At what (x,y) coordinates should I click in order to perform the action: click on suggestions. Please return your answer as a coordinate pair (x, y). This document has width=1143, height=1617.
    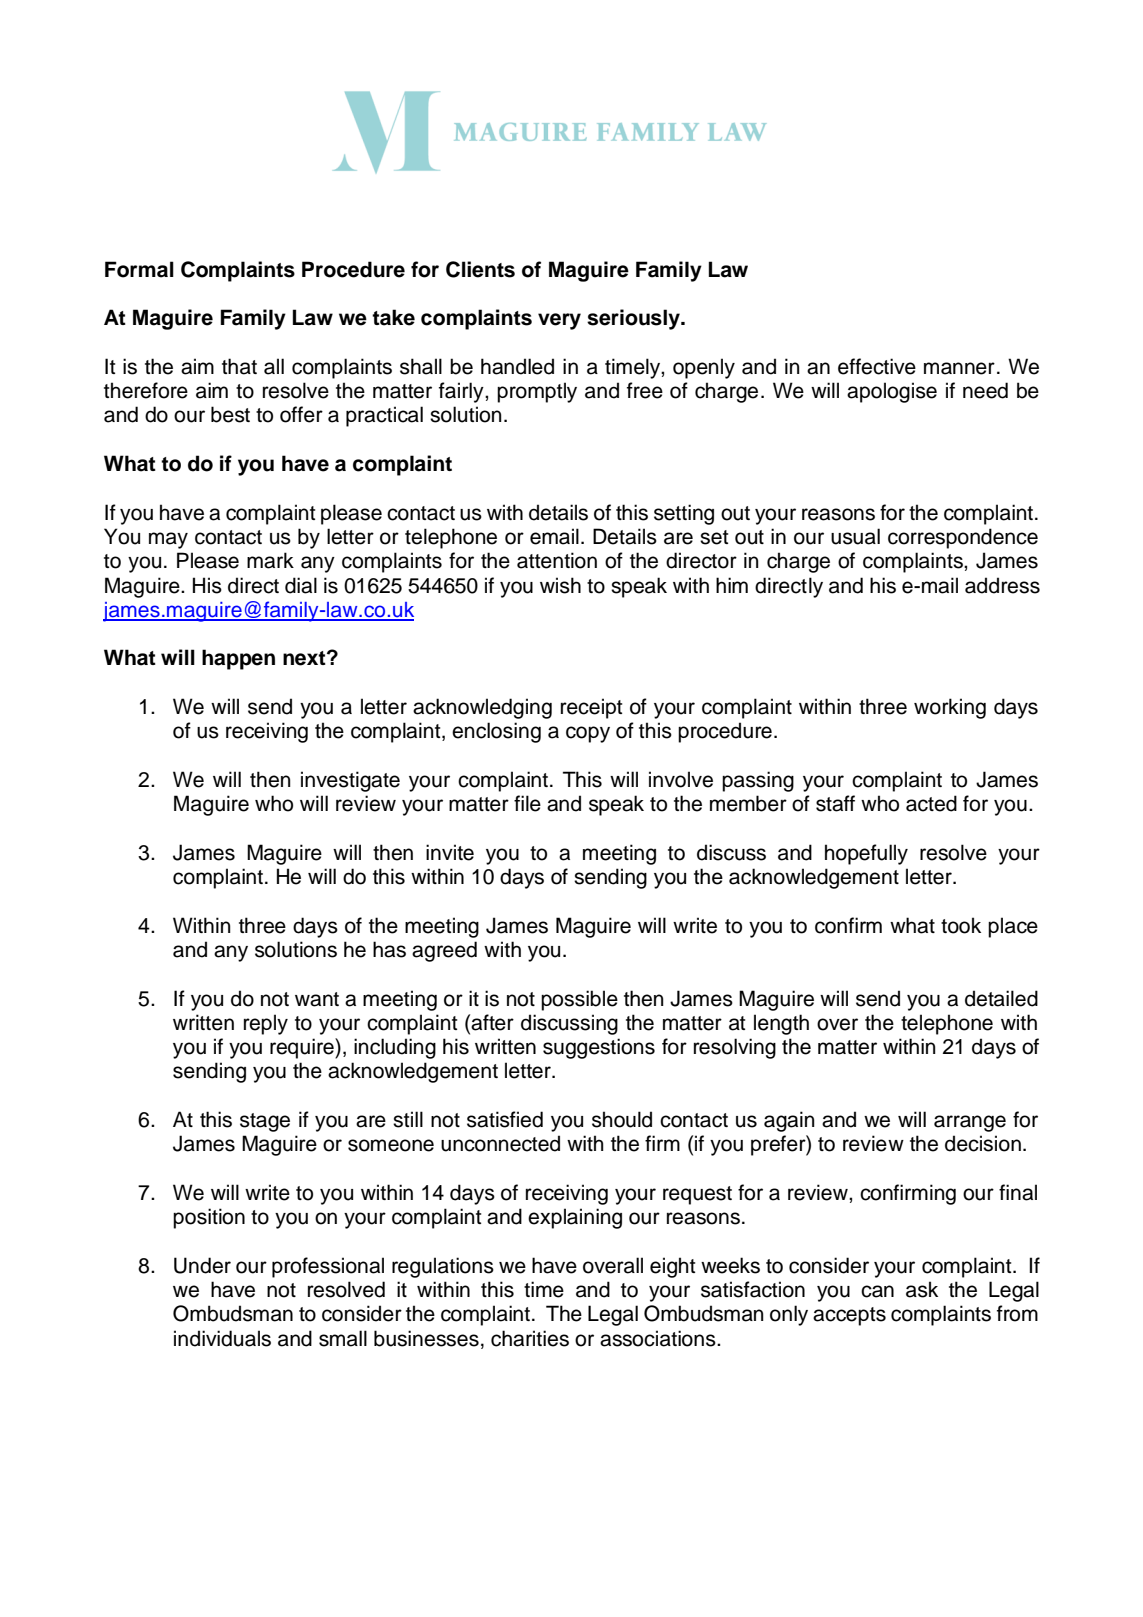
    Looking at the image, I should click on (599, 1048).
